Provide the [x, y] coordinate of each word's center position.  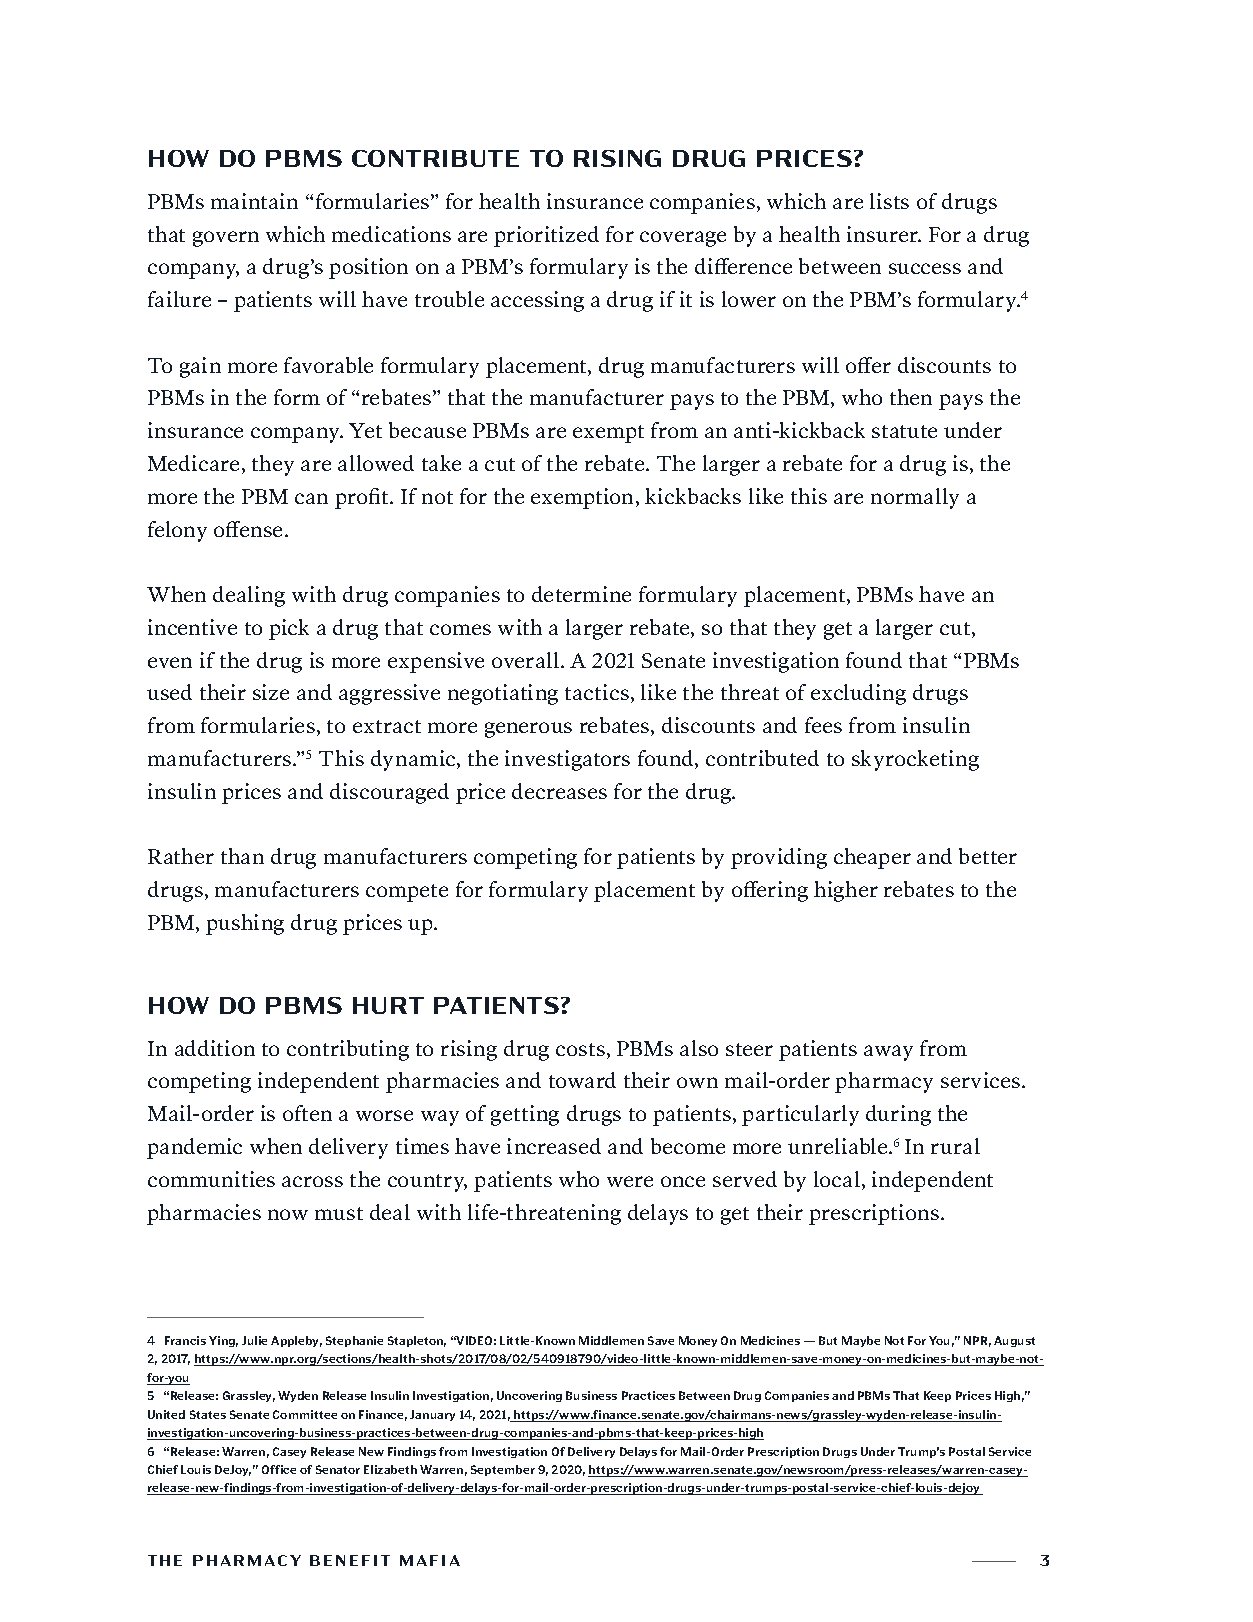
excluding [858, 694]
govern [226, 239]
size [271, 692]
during [898, 1115]
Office [279, 1469]
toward [582, 1080]
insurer [883, 234]
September [503, 1470]
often [307, 1113]
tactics [597, 692]
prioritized [546, 236]
